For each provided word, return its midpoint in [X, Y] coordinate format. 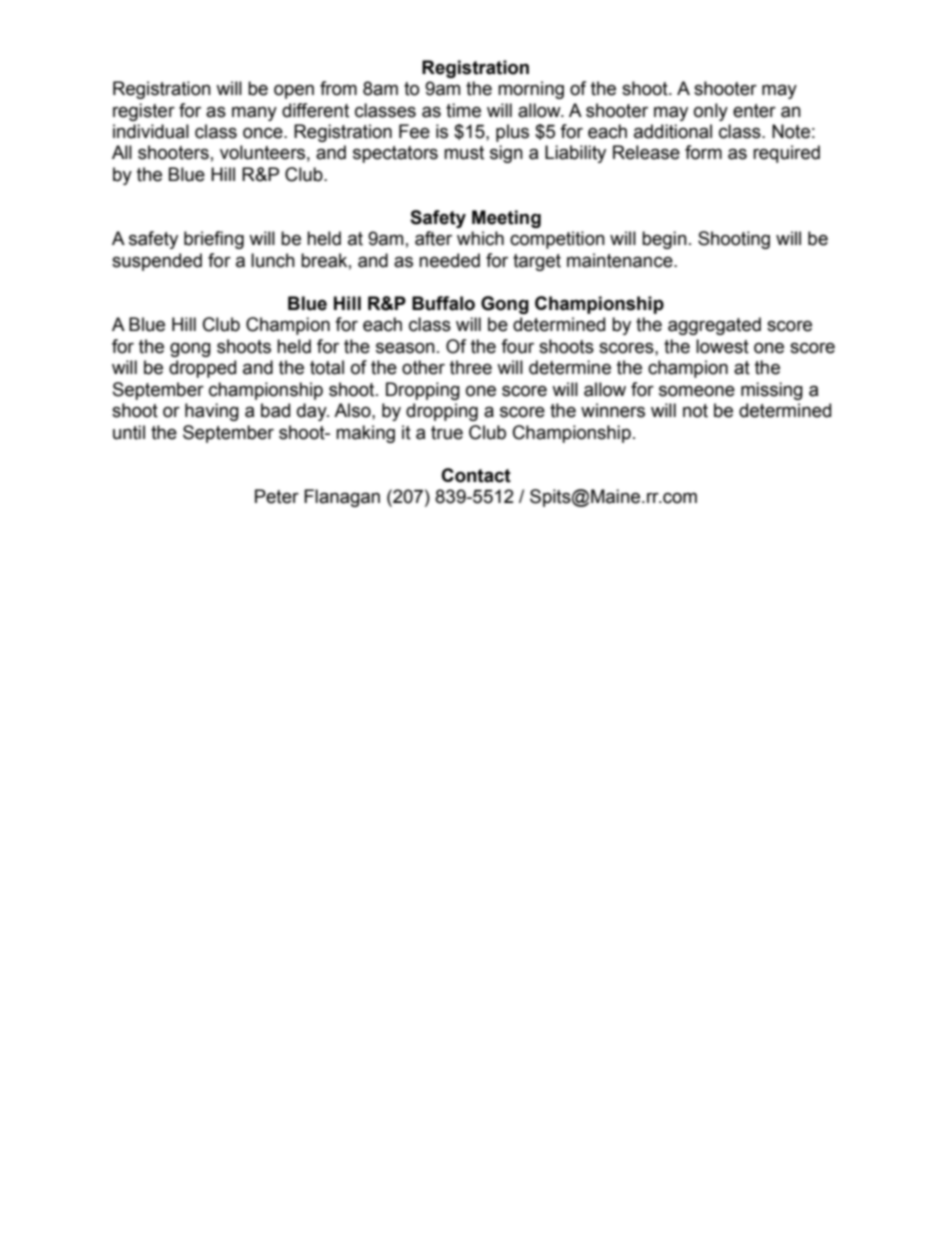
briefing [214, 240]
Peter [277, 496]
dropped [202, 369]
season [405, 348]
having [212, 412]
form [703, 152]
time [463, 110]
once [264, 133]
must [464, 153]
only [711, 112]
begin [664, 240]
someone [697, 391]
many [254, 113]
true [447, 433]
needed [449, 260]
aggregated [714, 326]
